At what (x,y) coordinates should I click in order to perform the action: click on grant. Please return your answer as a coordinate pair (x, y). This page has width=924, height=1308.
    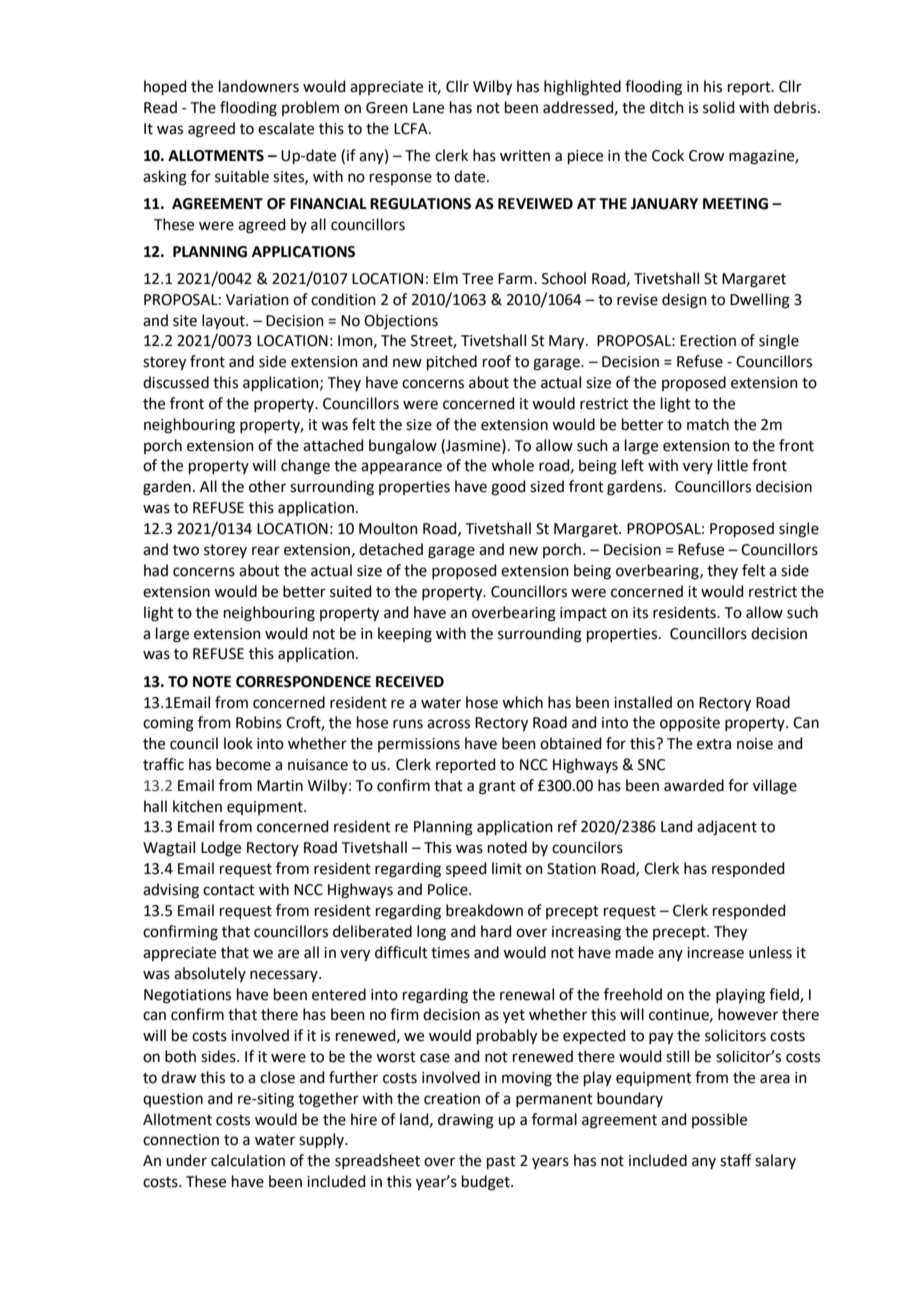
    Looking at the image, I should click on (497, 788).
